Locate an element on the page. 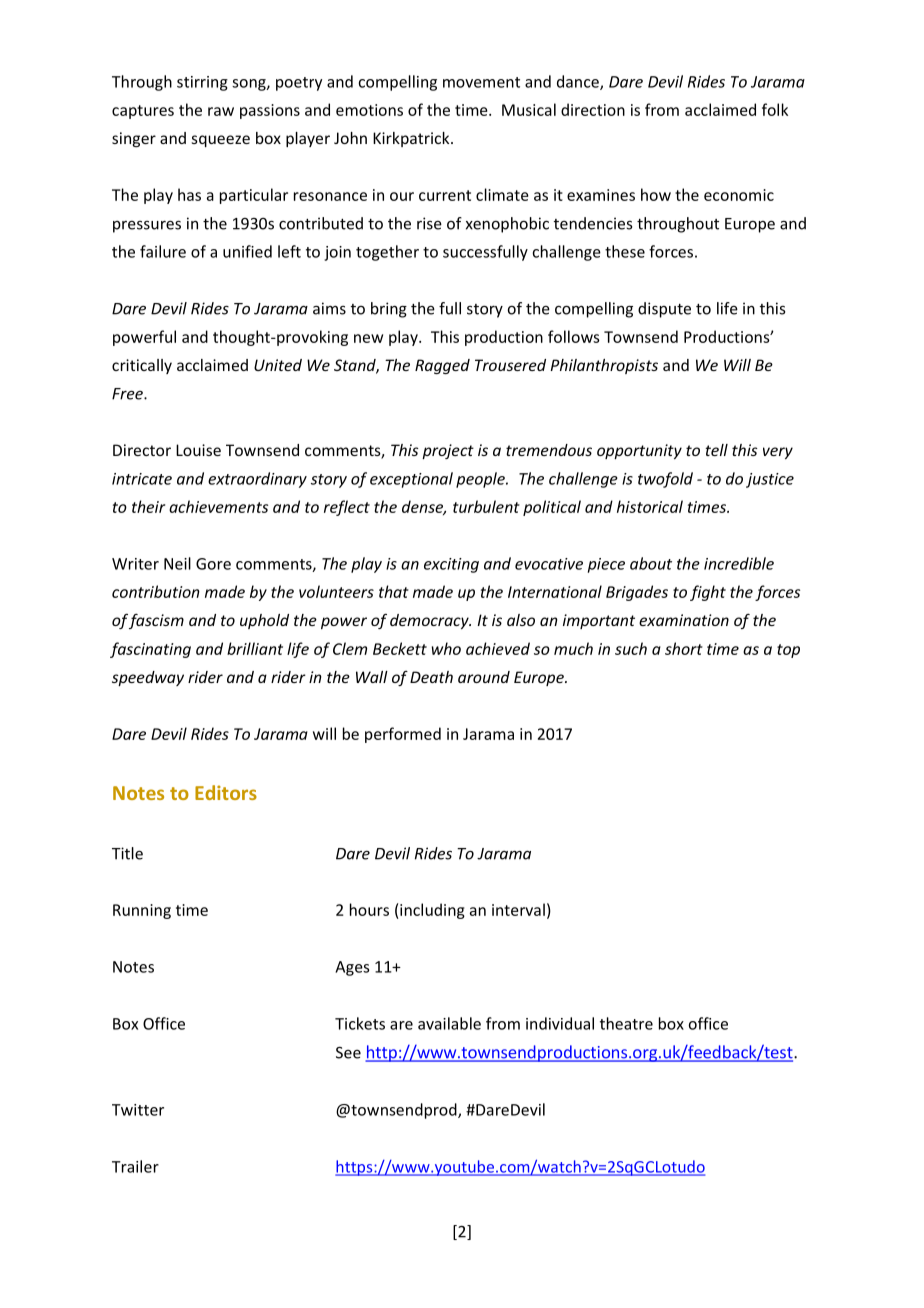 Image resolution: width=924 pixels, height=1308 pixels. movement is located at coordinates (481, 82).
